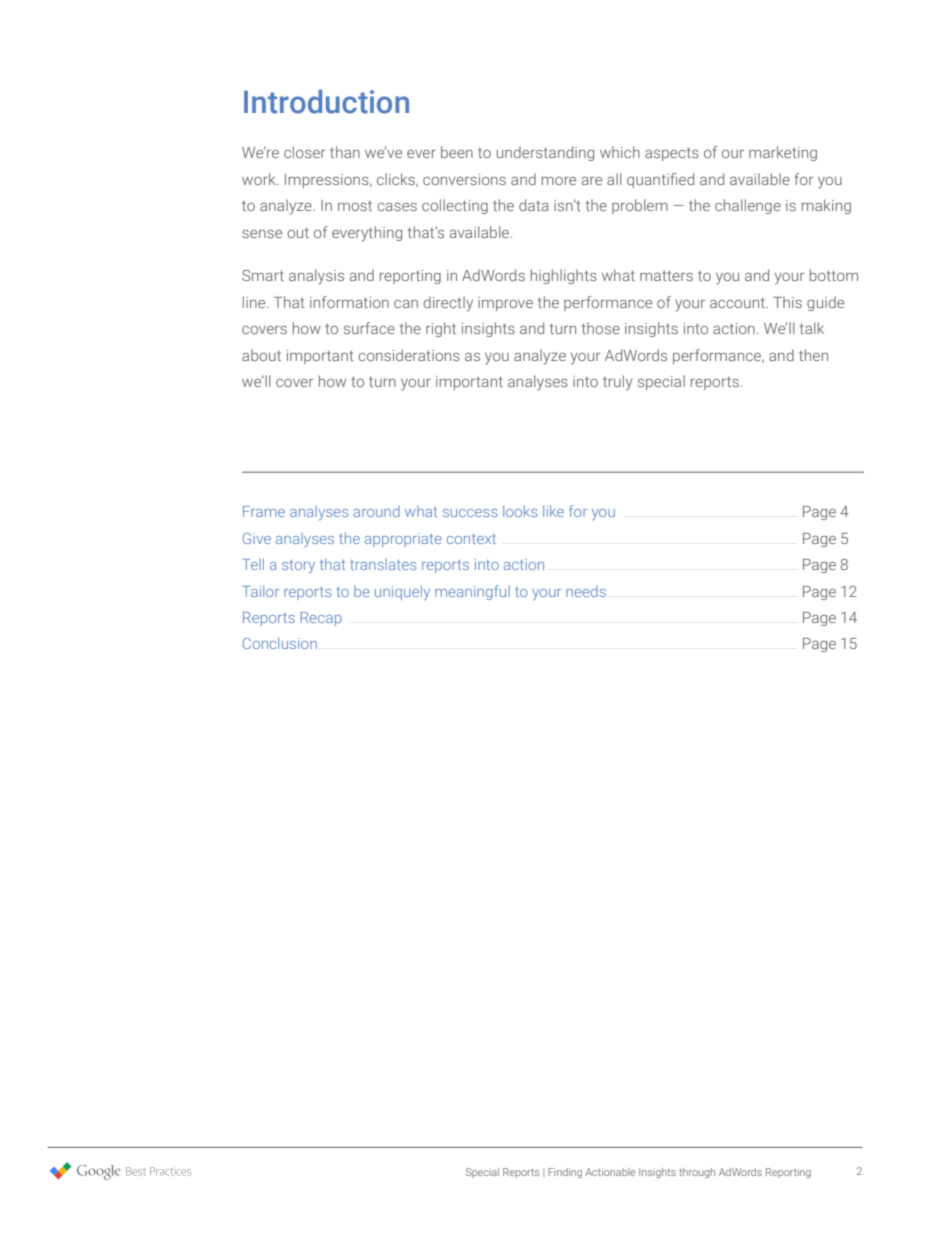 This screenshot has height=1233, width=952. I want to click on Recap, so click(321, 619).
